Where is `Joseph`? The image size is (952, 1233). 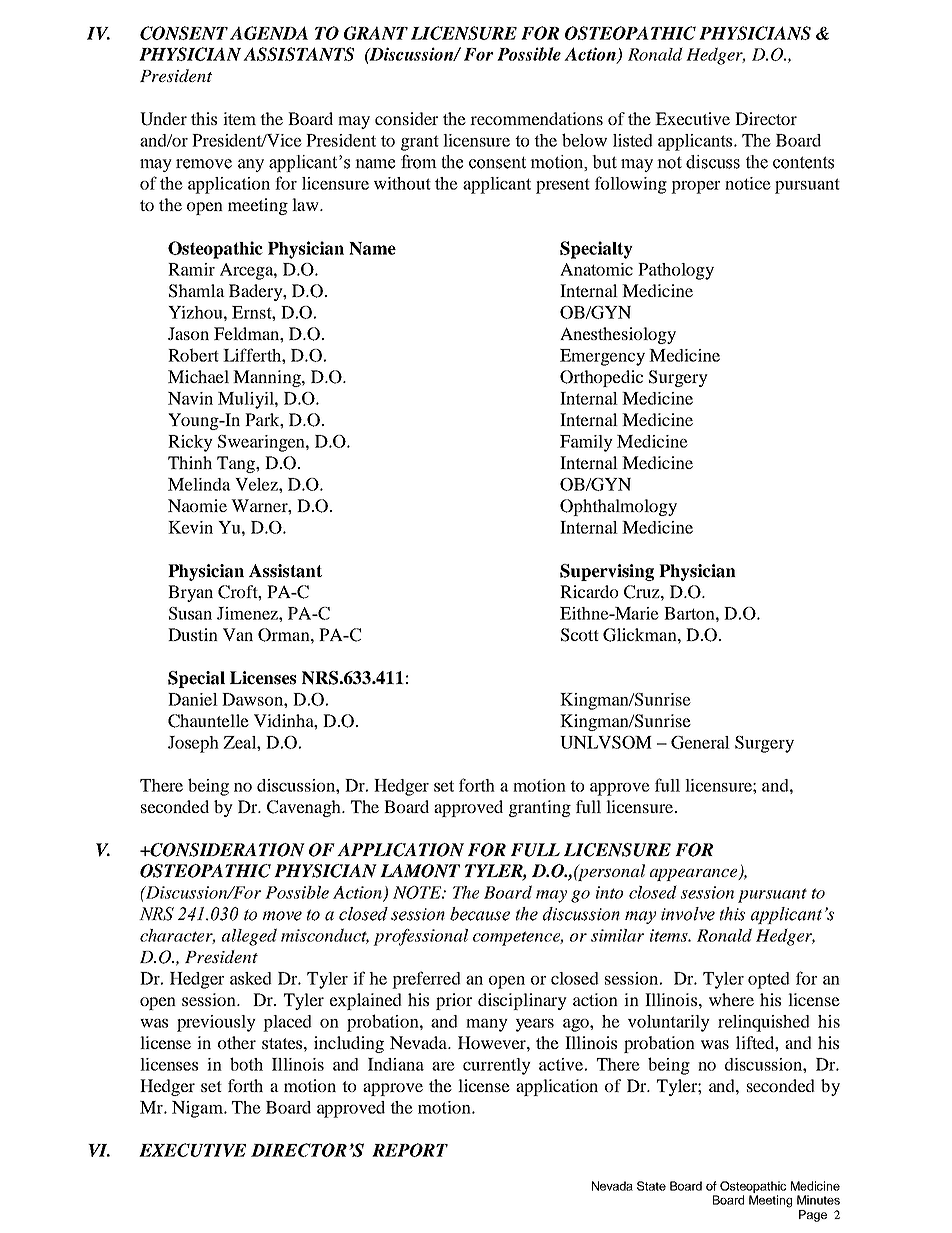
Joseph is located at coordinates (193, 744).
